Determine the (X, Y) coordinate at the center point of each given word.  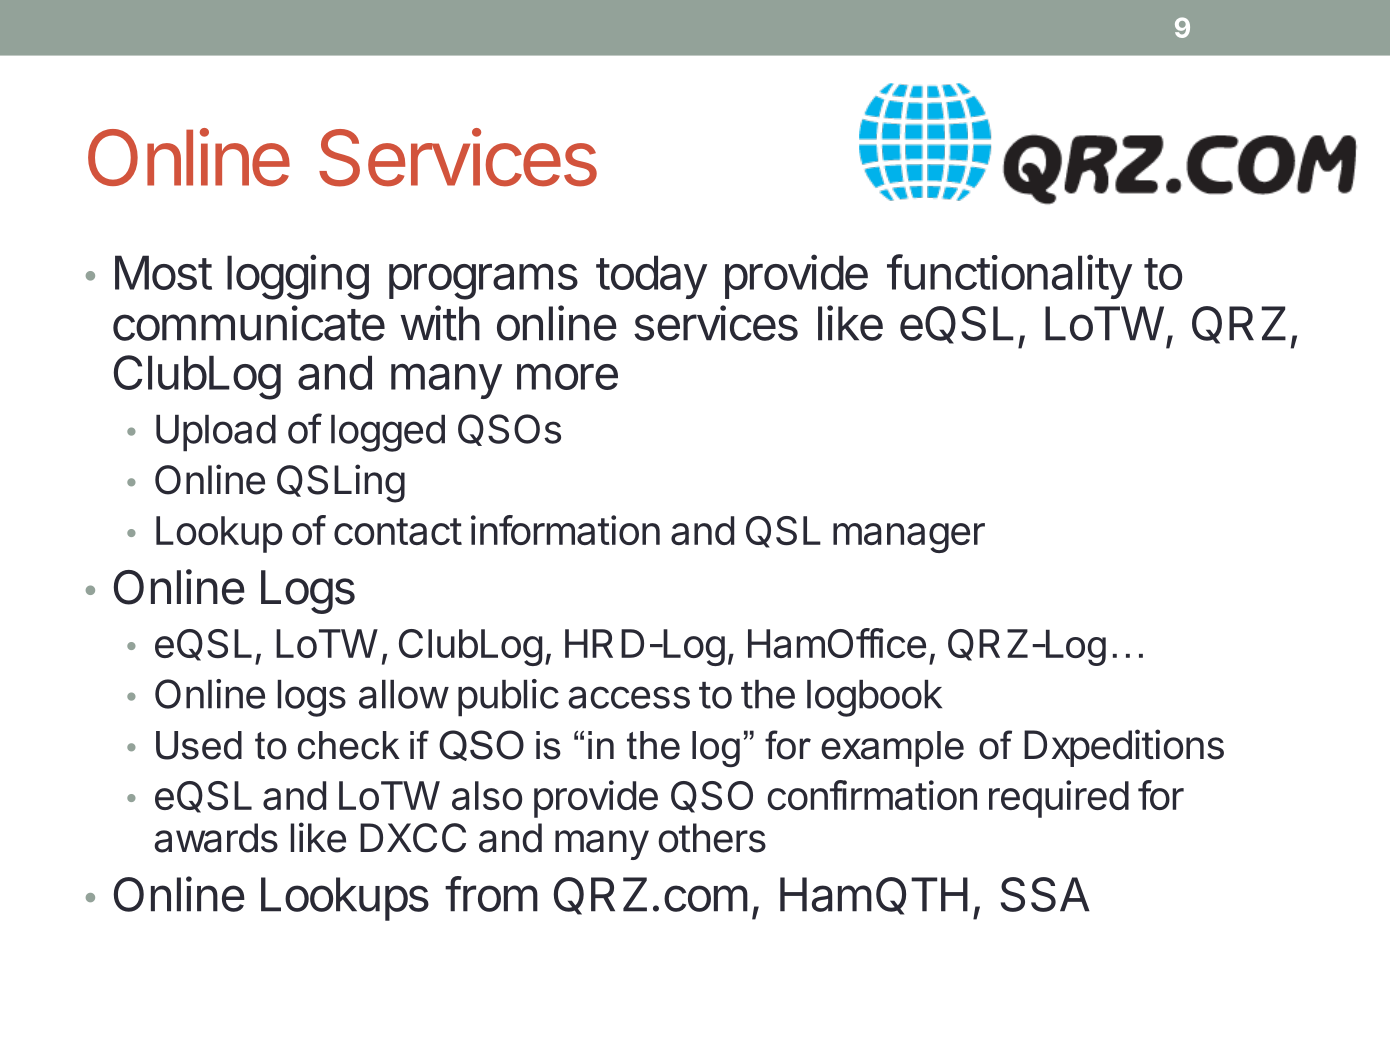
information (565, 530)
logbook (874, 698)
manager (909, 538)
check (349, 745)
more (567, 376)
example (892, 749)
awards (216, 838)
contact (398, 531)
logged (388, 433)
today (651, 277)
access (629, 697)
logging (298, 277)
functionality (1009, 276)
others (712, 838)
